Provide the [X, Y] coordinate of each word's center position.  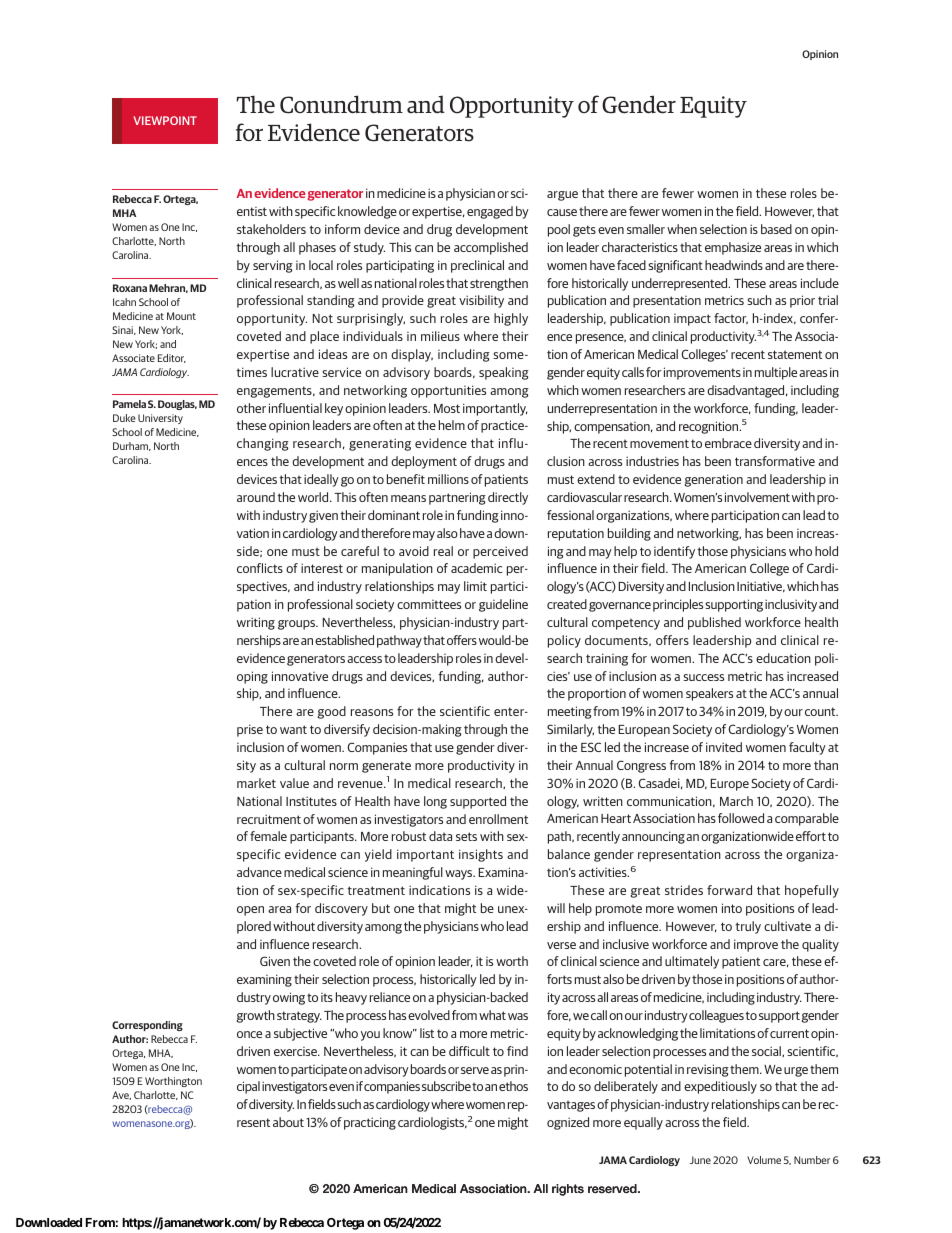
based [776, 229]
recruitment [269, 819]
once [249, 1034]
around [256, 497]
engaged [490, 212]
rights [568, 1190]
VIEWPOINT [165, 120]
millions [448, 479]
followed [741, 818]
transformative [775, 461]
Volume [764, 1160]
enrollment [498, 819]
